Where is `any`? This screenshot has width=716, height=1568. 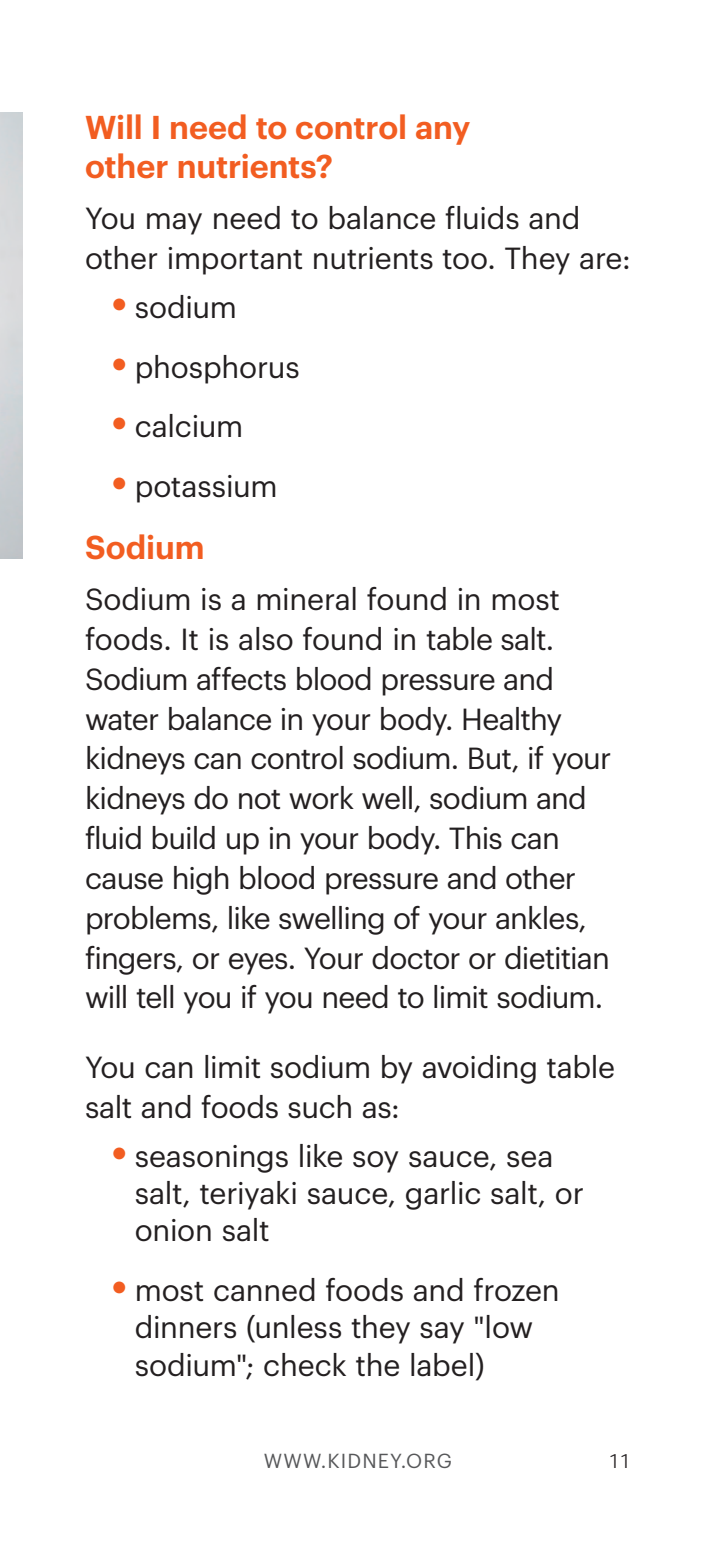
any is located at coordinates (443, 133).
